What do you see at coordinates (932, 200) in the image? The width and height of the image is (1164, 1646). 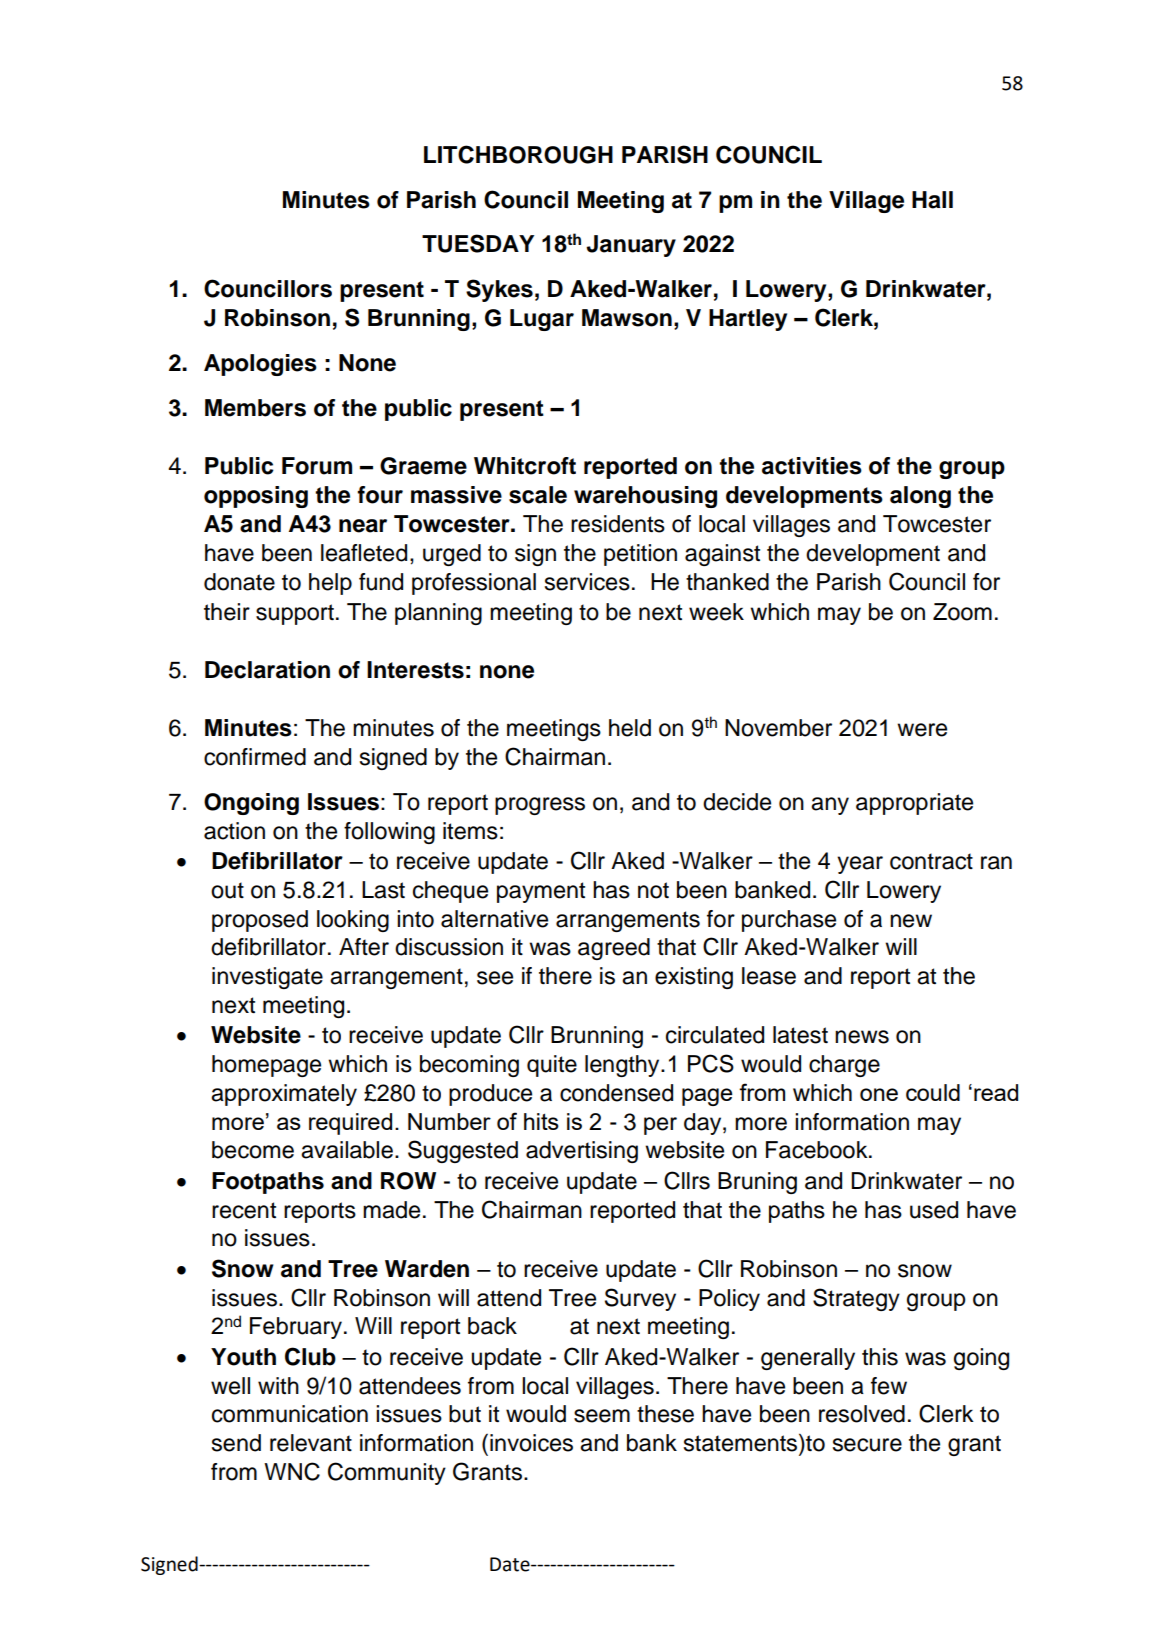 I see `Hall` at bounding box center [932, 200].
